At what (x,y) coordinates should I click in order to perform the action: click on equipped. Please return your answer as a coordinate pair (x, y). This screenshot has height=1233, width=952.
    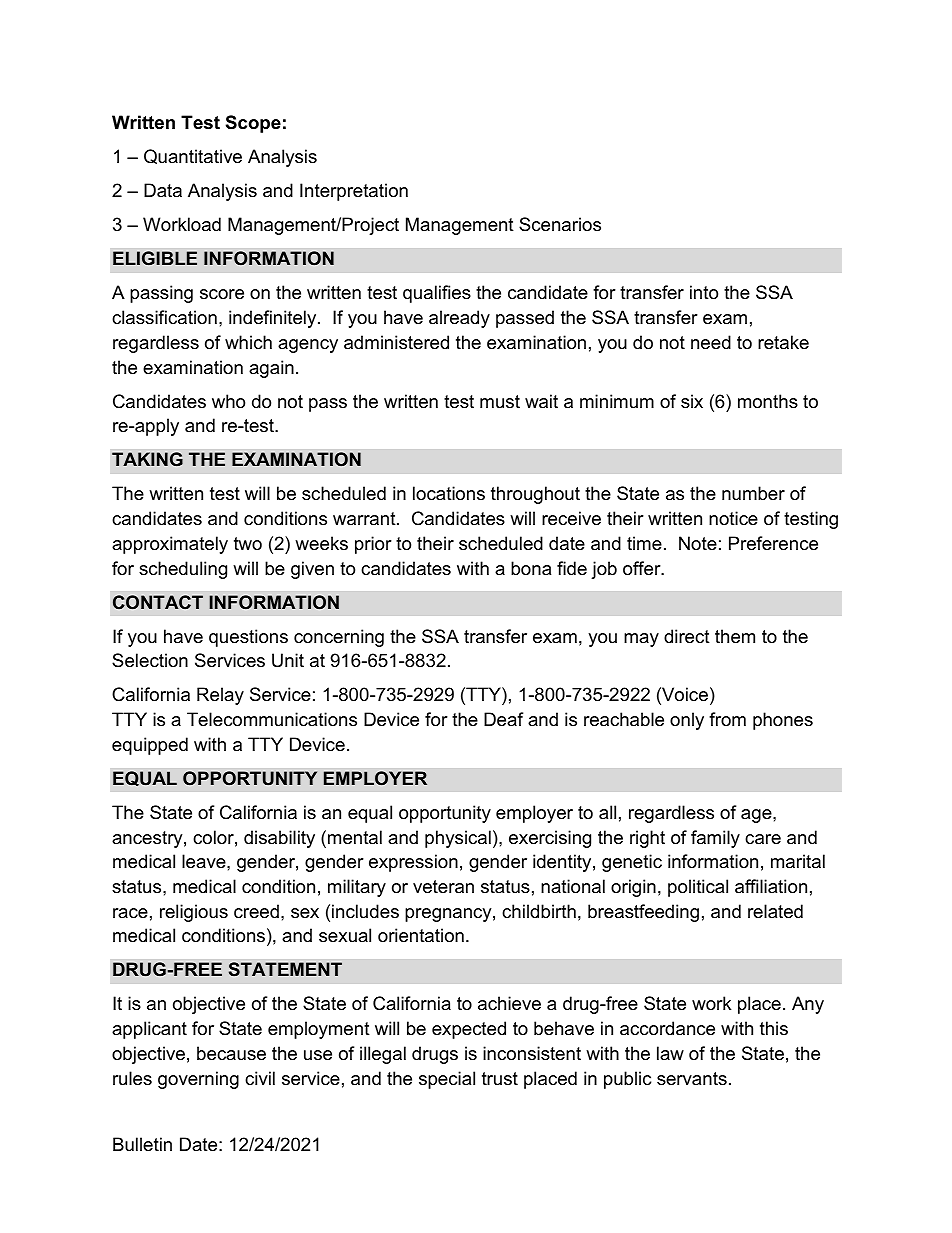
    Looking at the image, I should click on (150, 746).
